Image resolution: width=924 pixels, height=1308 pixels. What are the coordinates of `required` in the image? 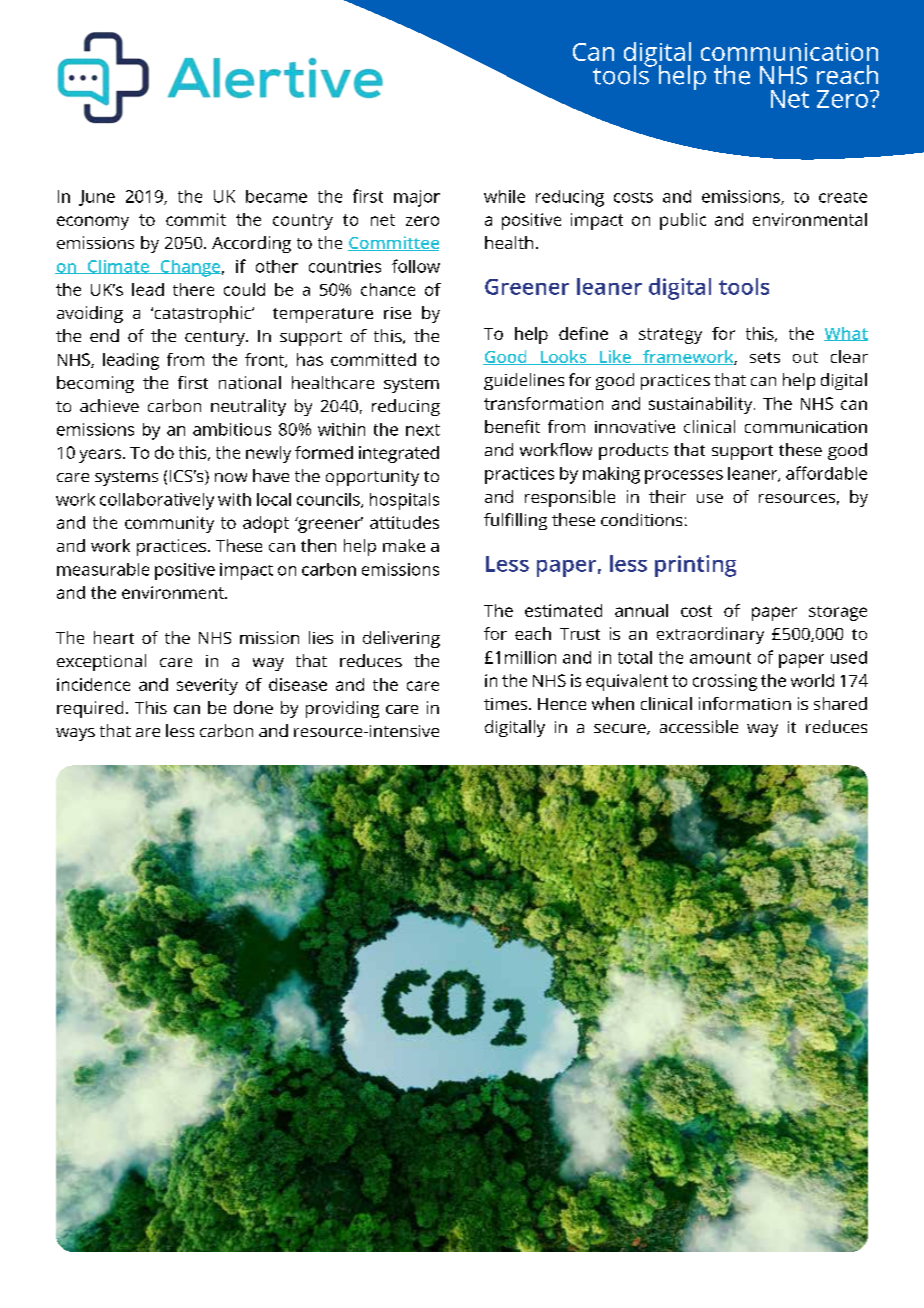 It's located at (90, 709).
